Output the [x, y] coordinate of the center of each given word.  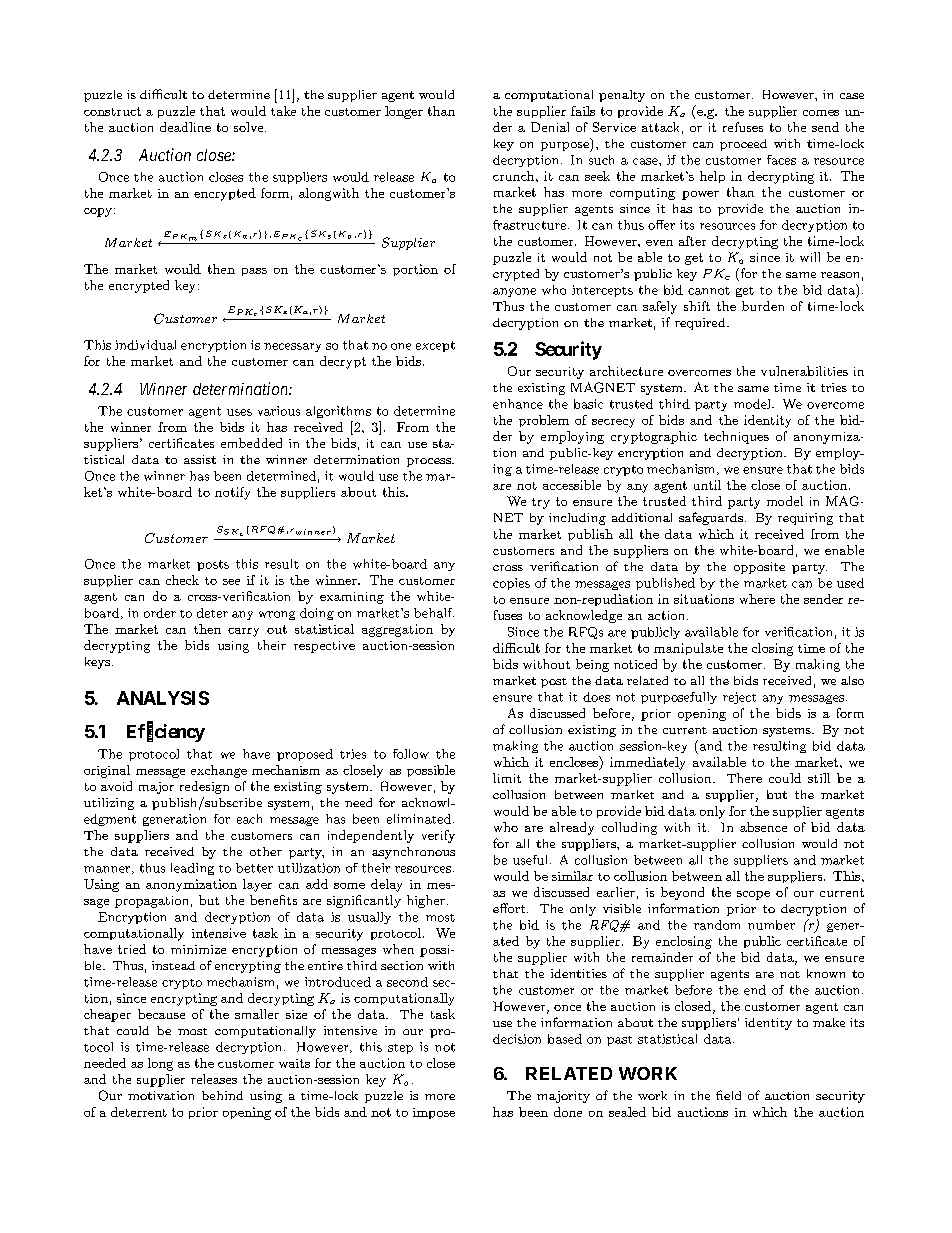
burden [763, 306]
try [541, 503]
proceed [743, 145]
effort [509, 908]
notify [232, 493]
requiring [805, 519]
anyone [514, 292]
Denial [550, 127]
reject [739, 698]
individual [145, 345]
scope [753, 895]
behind [222, 1095]
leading [192, 869]
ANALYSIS [163, 698]
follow [411, 754]
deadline [185, 127]
